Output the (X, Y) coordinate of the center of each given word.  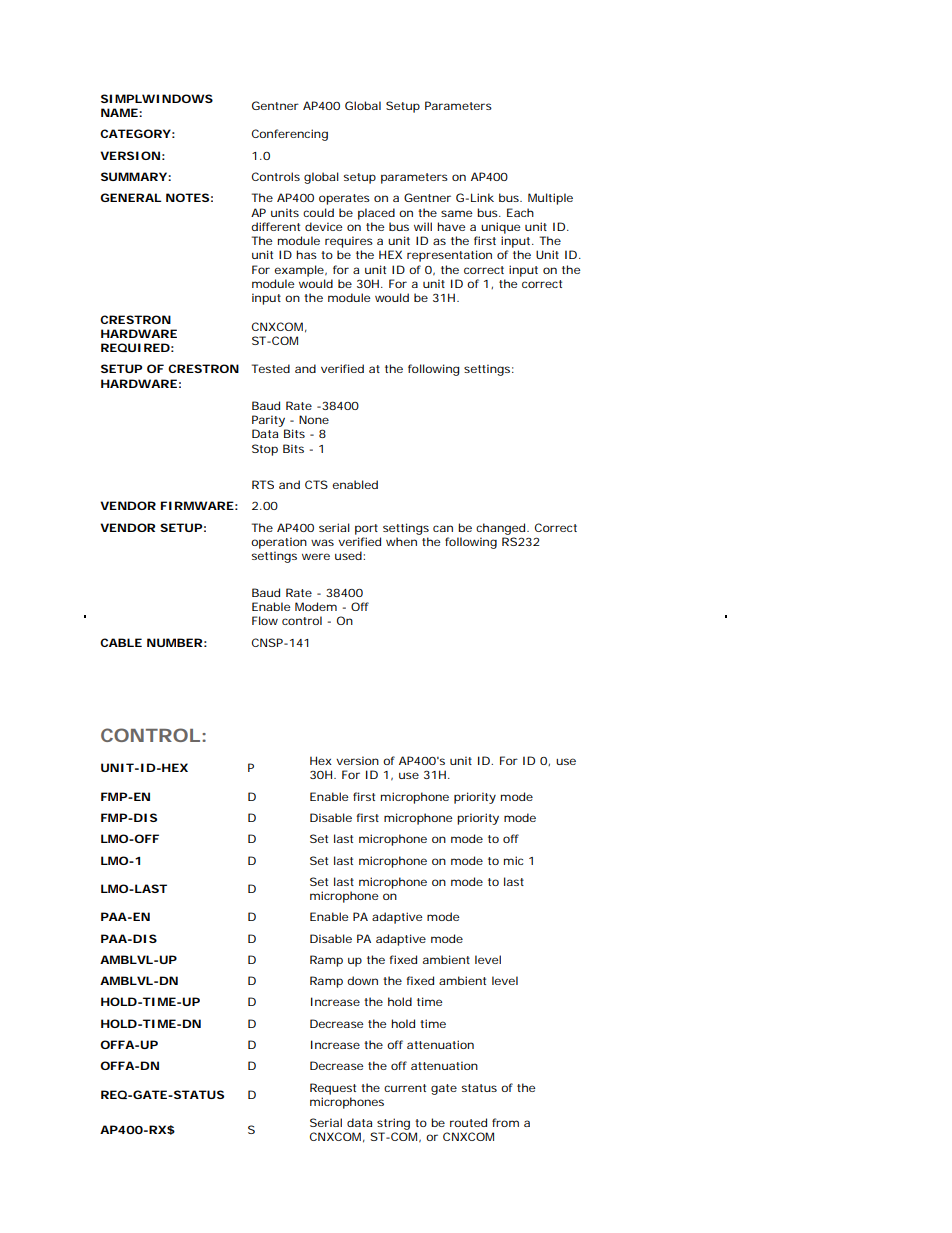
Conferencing (290, 135)
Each (520, 212)
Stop (265, 450)
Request (333, 1089)
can (443, 528)
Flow (265, 620)
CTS (316, 484)
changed (500, 529)
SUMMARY (134, 176)
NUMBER (174, 642)
